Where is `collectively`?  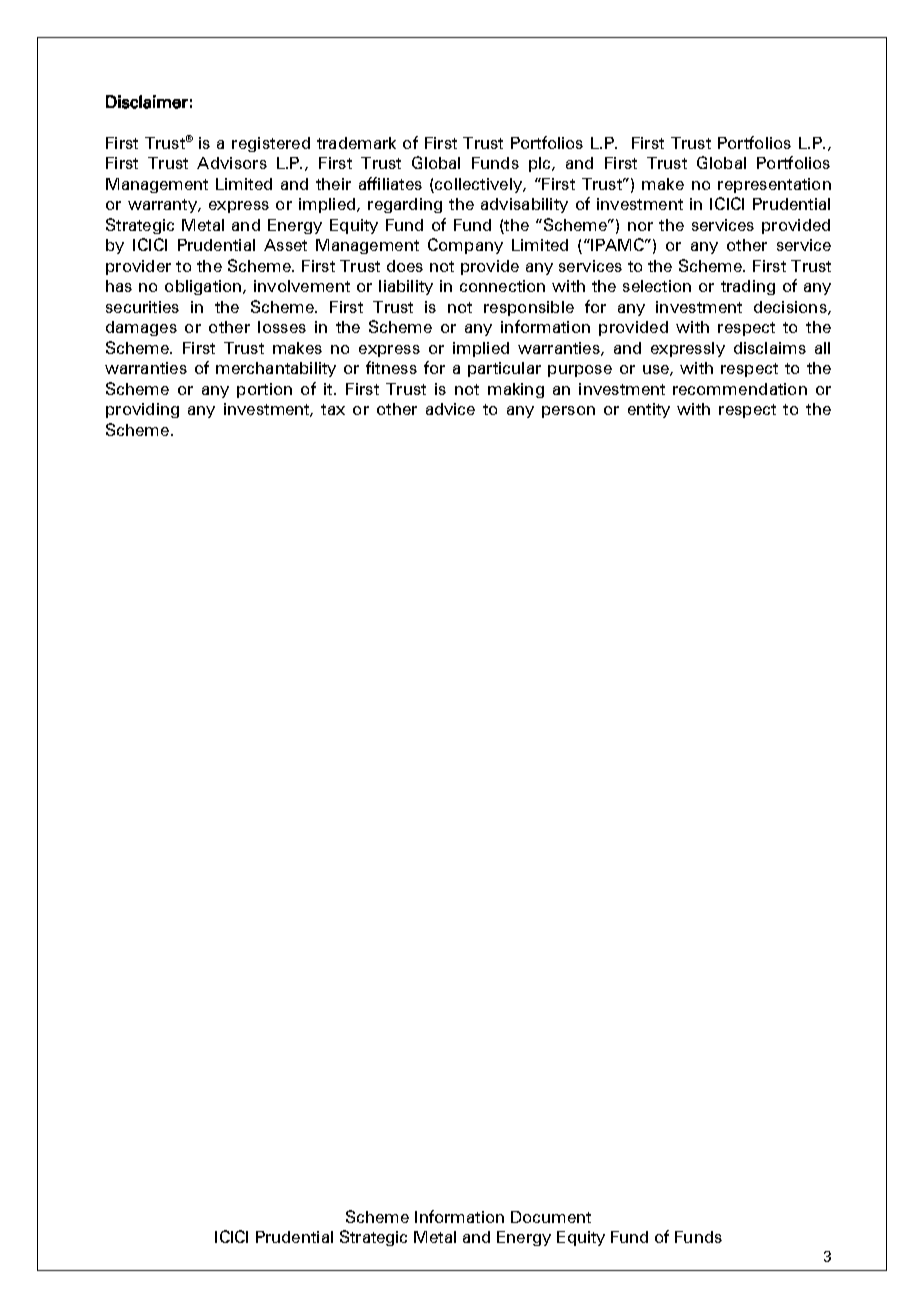 collectively is located at coordinates (478, 185).
